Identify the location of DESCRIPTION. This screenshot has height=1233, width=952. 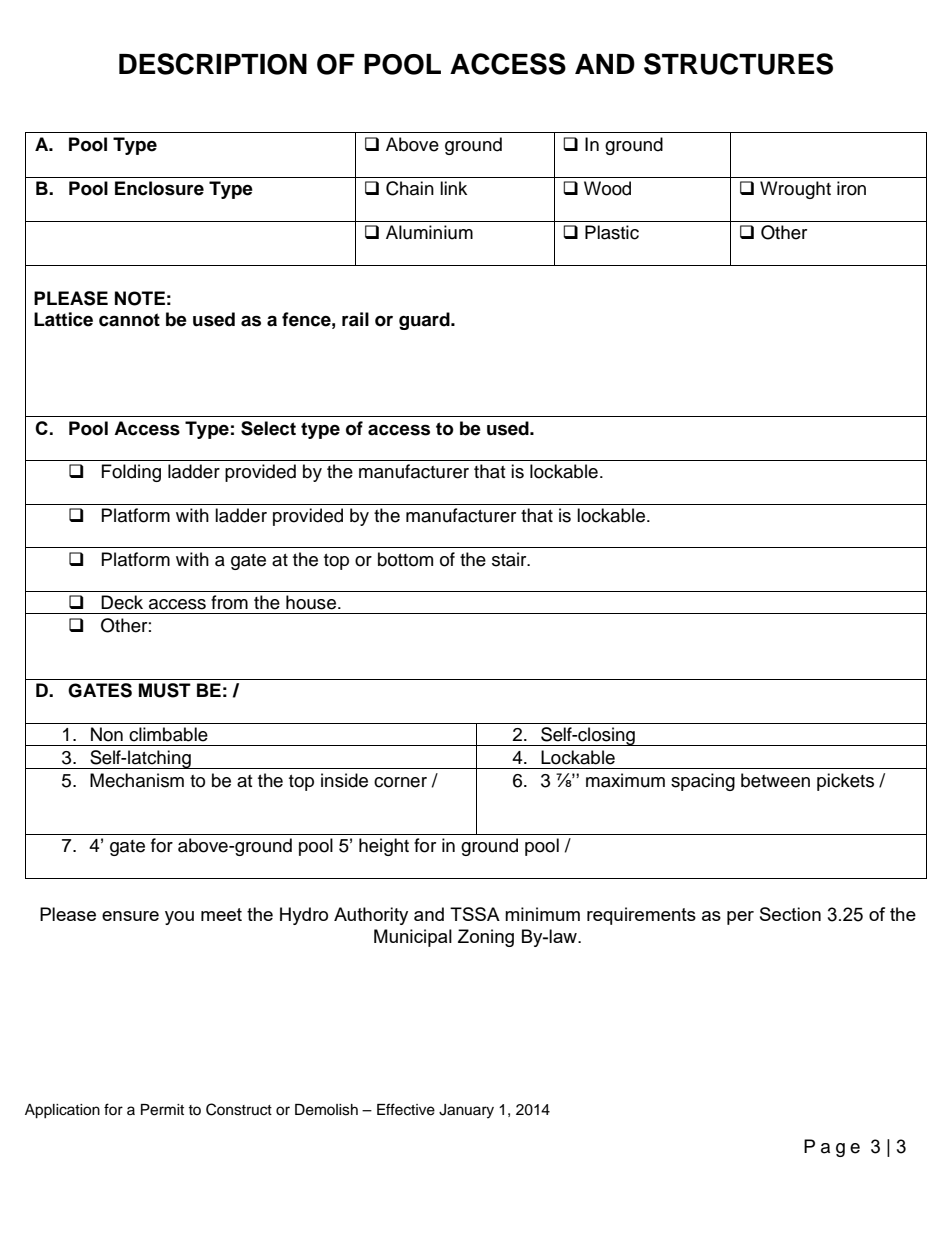
(213, 64).
